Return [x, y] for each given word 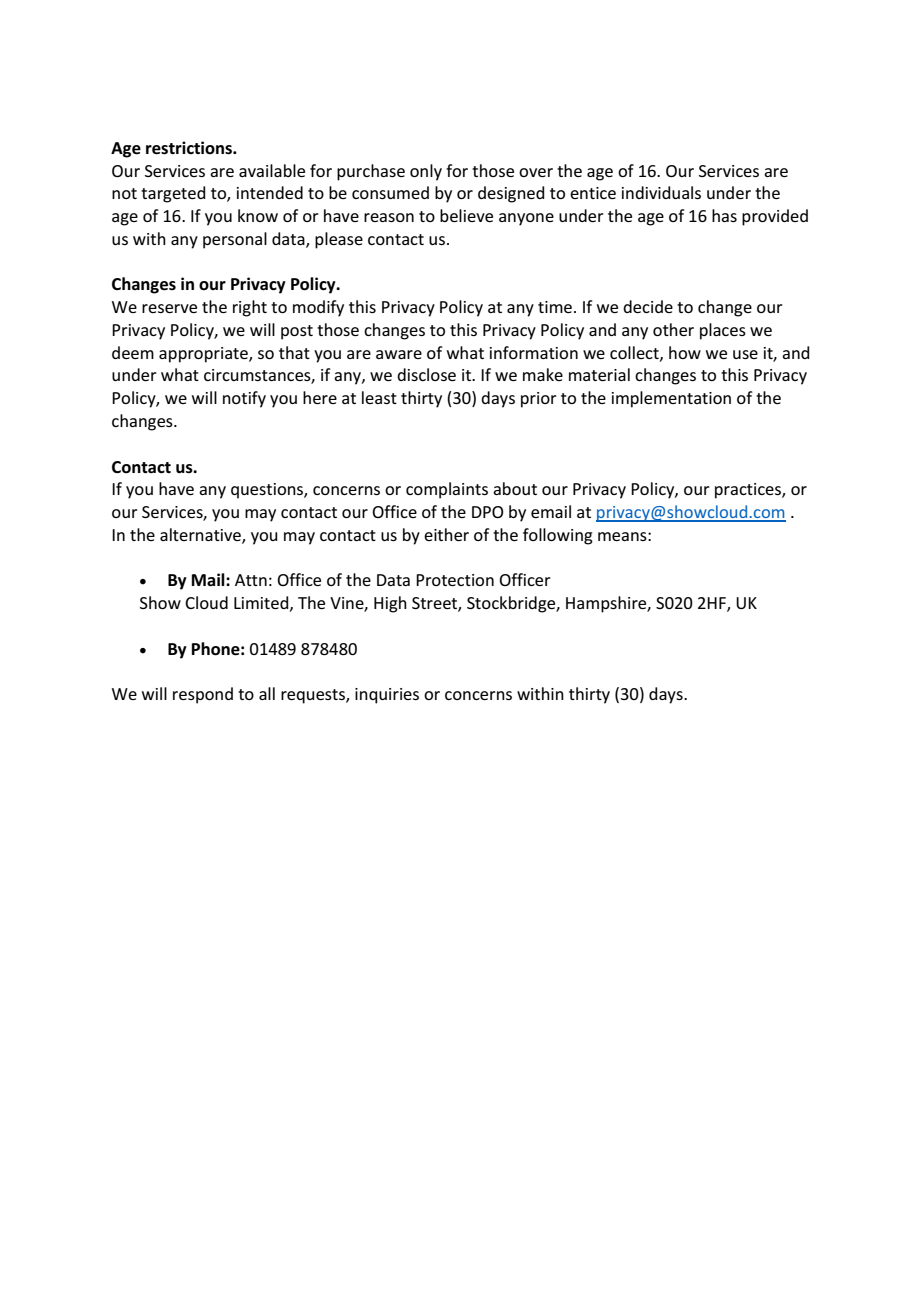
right [250, 308]
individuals [661, 192]
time [555, 307]
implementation [671, 399]
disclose [426, 374]
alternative [201, 536]
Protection [455, 580]
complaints [447, 490]
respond [203, 695]
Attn [251, 580]
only [426, 172]
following [558, 536]
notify [244, 399]
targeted [173, 194]
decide [648, 306]
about [515, 488]
